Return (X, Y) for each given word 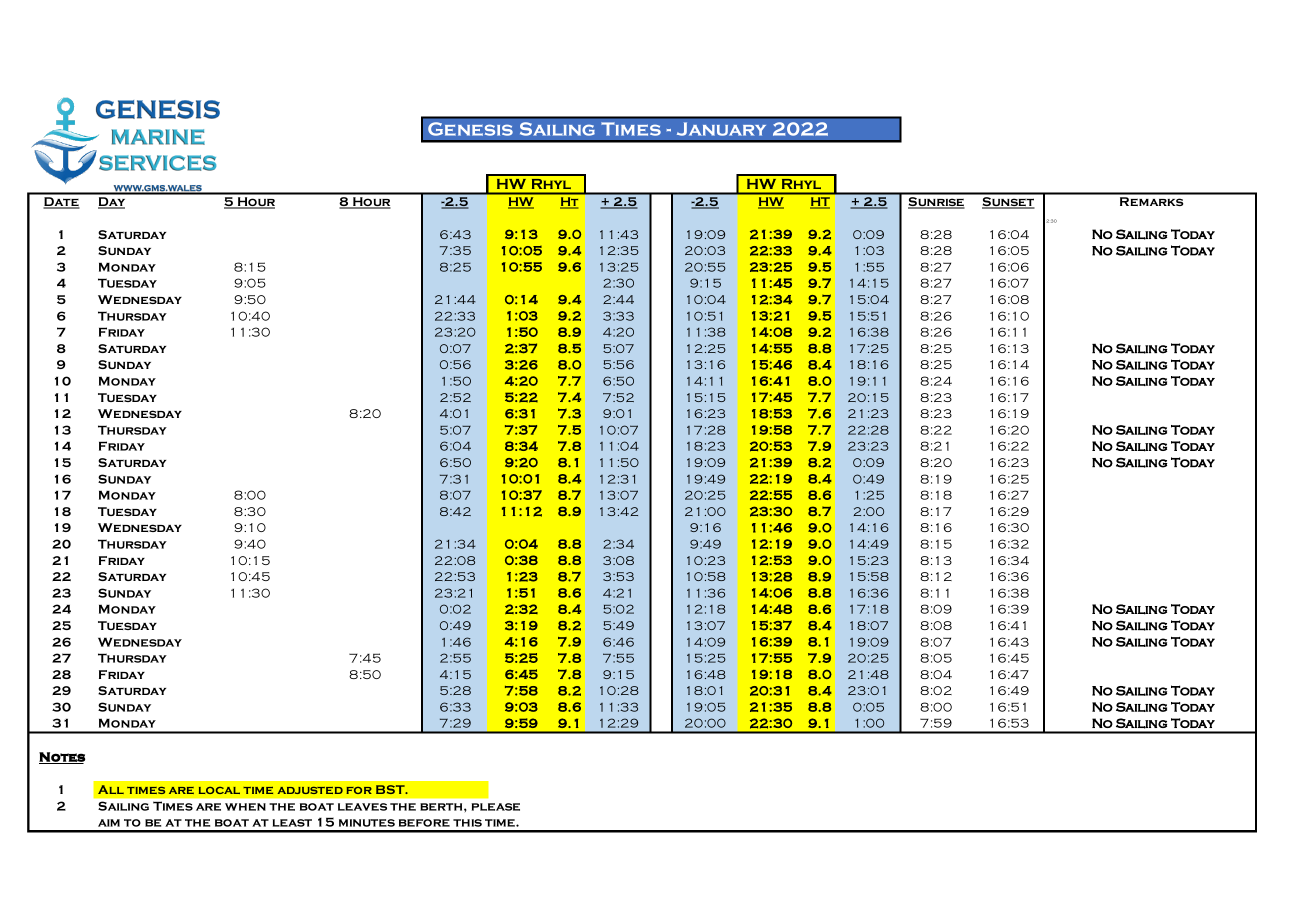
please (496, 807)
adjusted (310, 790)
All (111, 789)
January (721, 129)
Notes (62, 758)
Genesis (470, 129)
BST (391, 789)
